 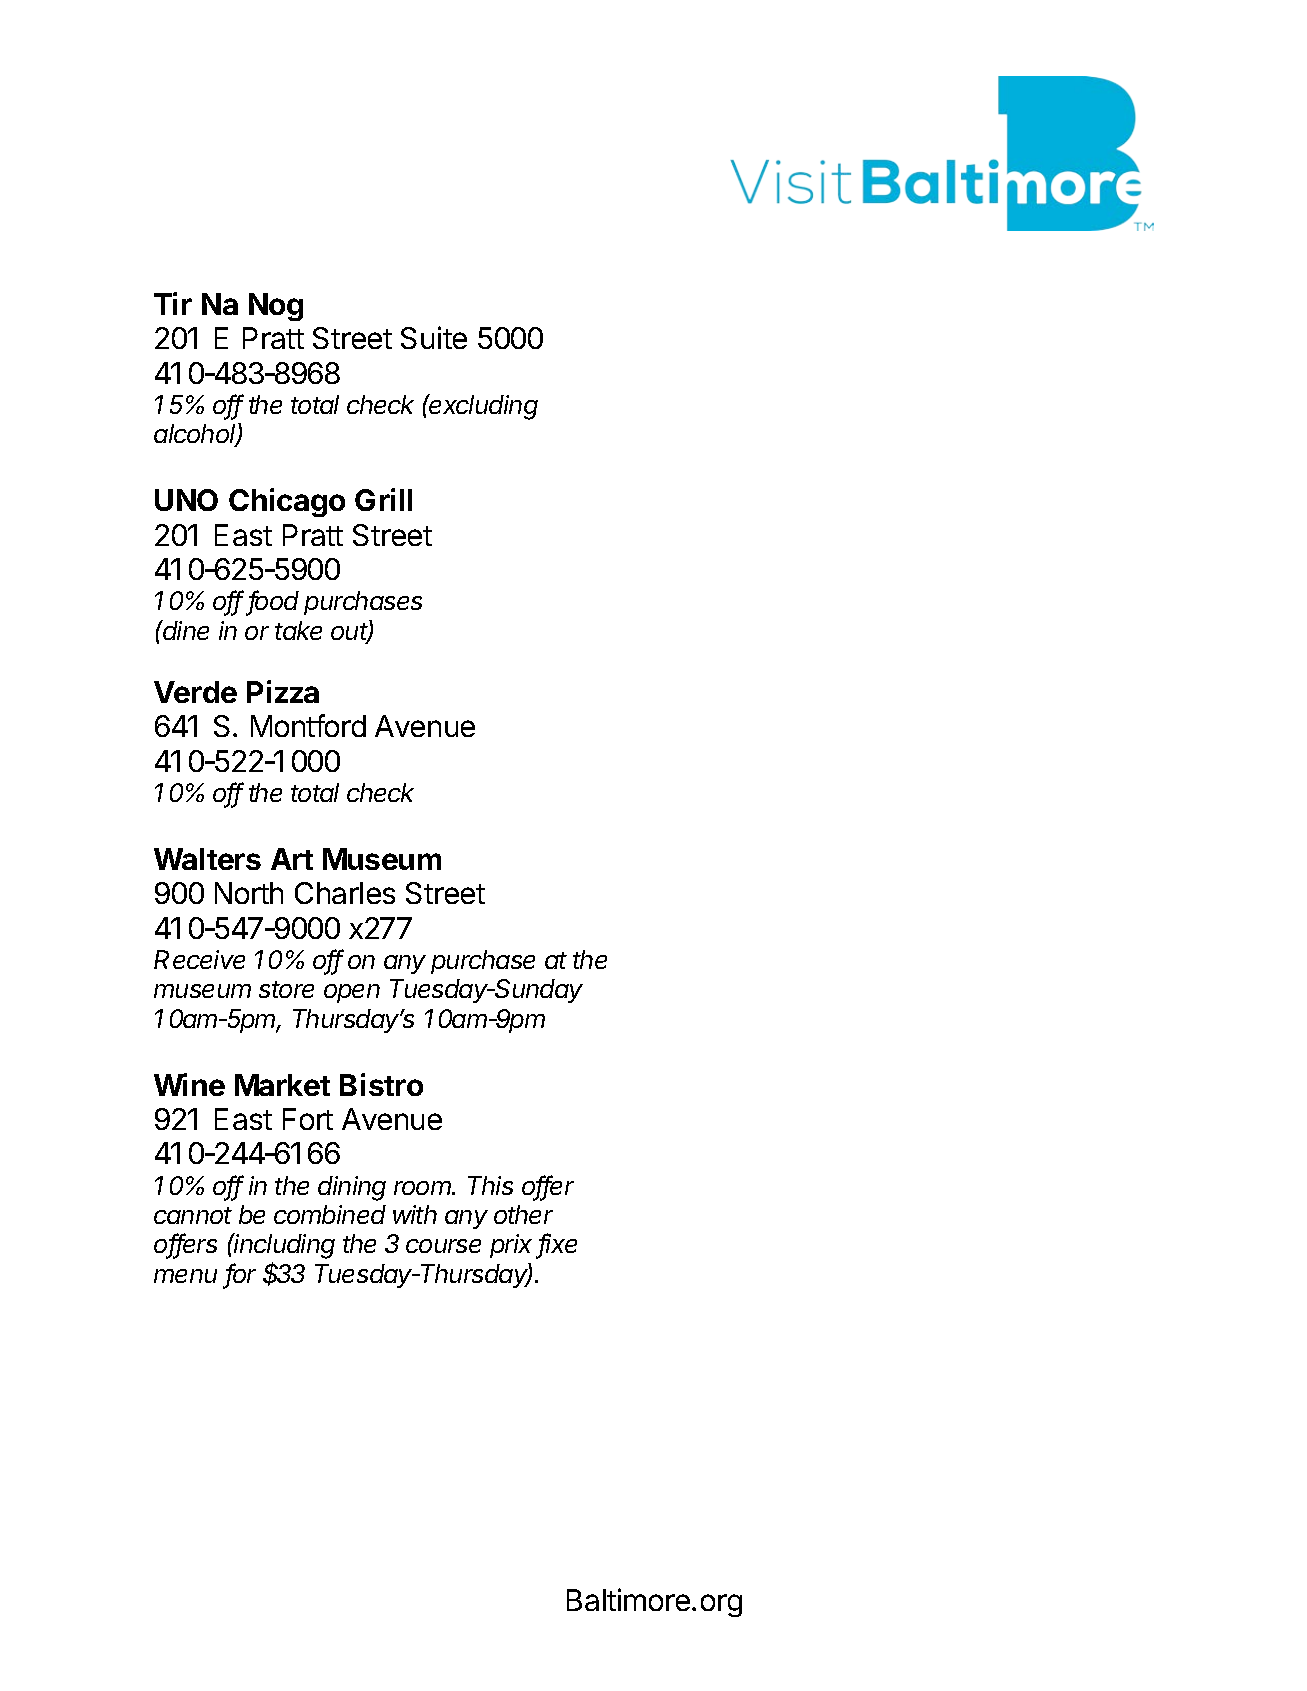 I want to click on Suite, so click(x=434, y=337).
